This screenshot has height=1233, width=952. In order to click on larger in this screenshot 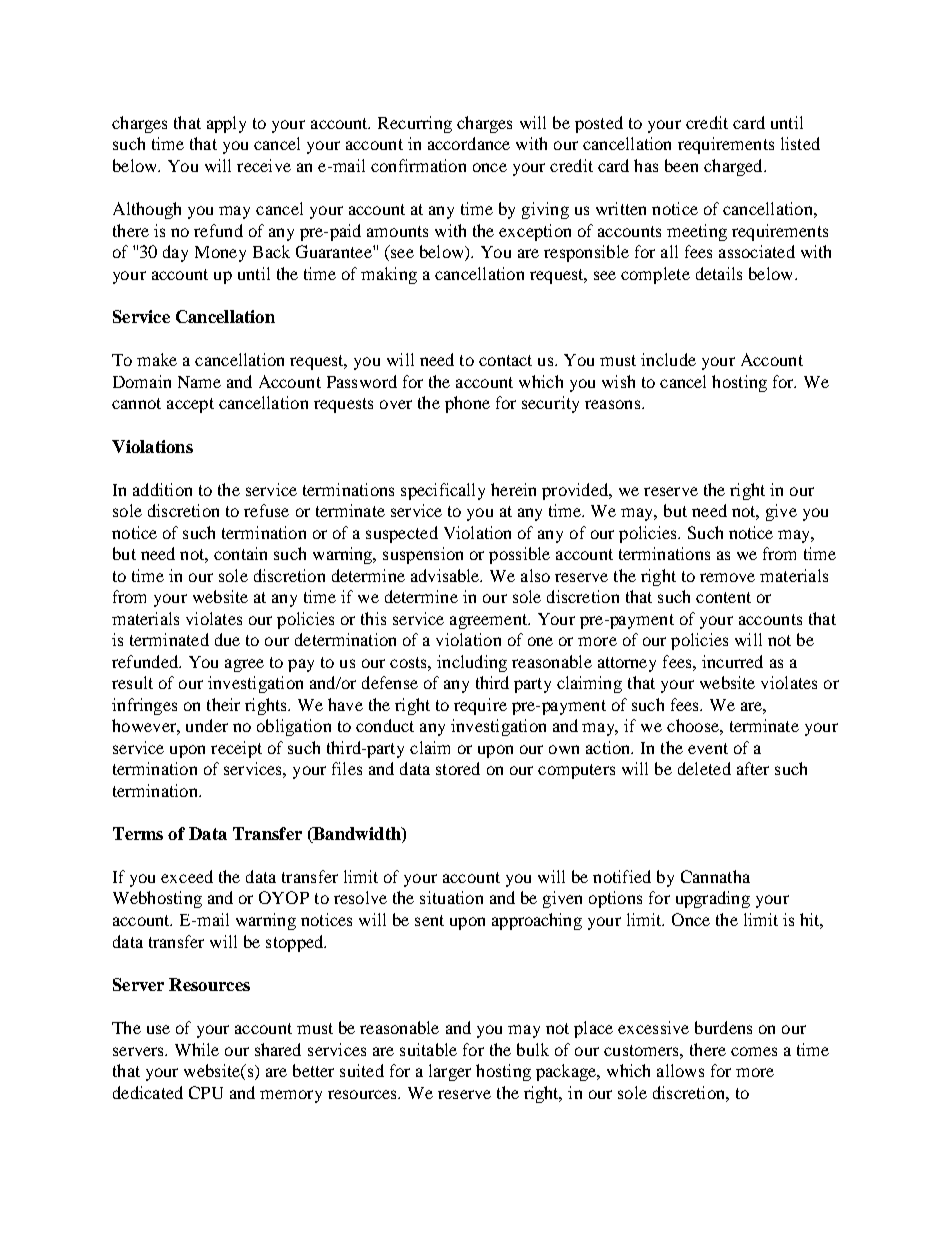, I will do `click(450, 1072)`.
